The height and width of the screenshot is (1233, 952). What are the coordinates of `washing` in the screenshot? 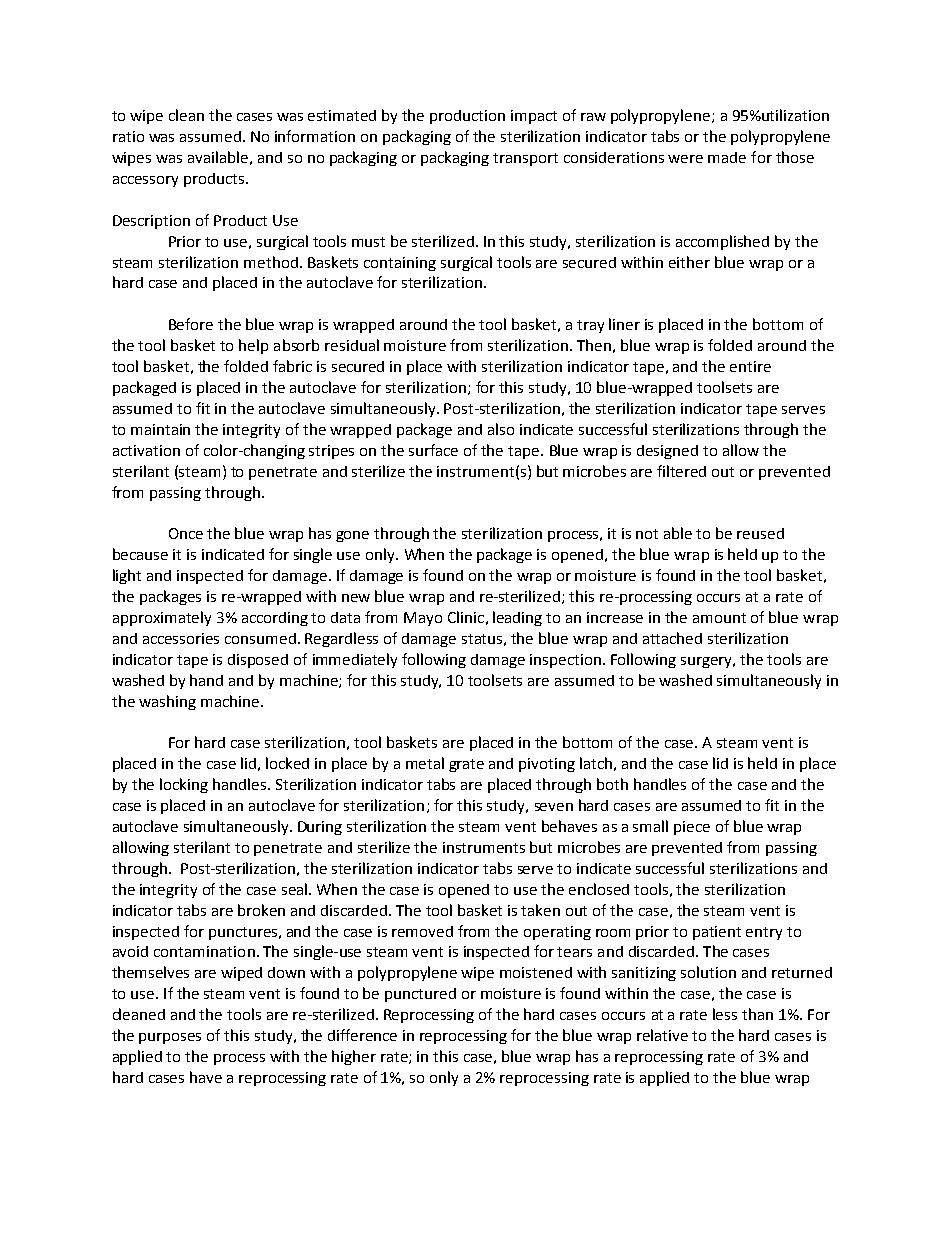 It's located at (167, 702).
